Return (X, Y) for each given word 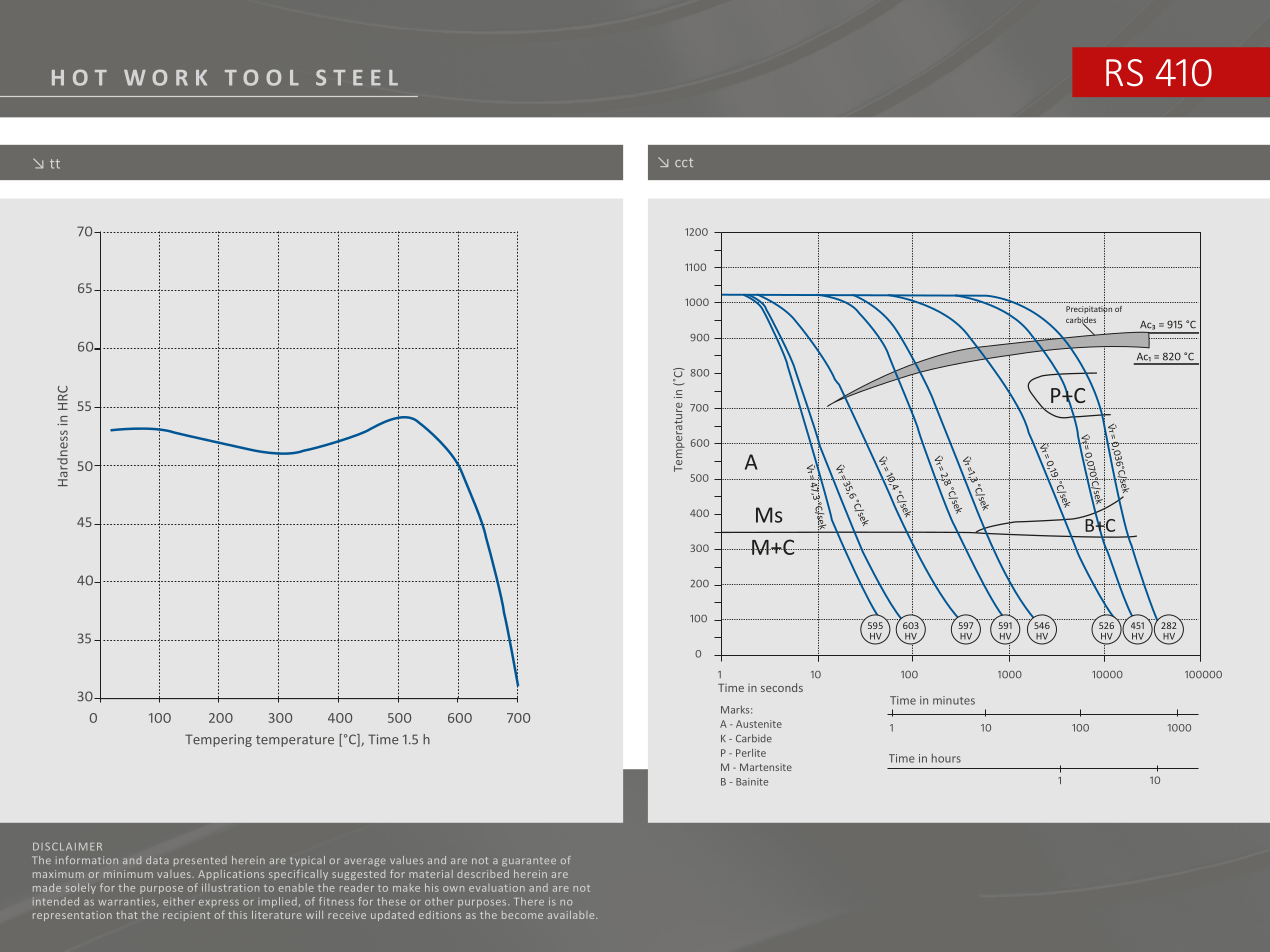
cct (684, 162)
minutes (954, 700)
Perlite (751, 753)
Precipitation (1089, 310)
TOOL (262, 77)
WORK (165, 77)
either (179, 901)
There (529, 901)
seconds (782, 687)
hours (946, 758)
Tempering (218, 740)
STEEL (357, 77)
